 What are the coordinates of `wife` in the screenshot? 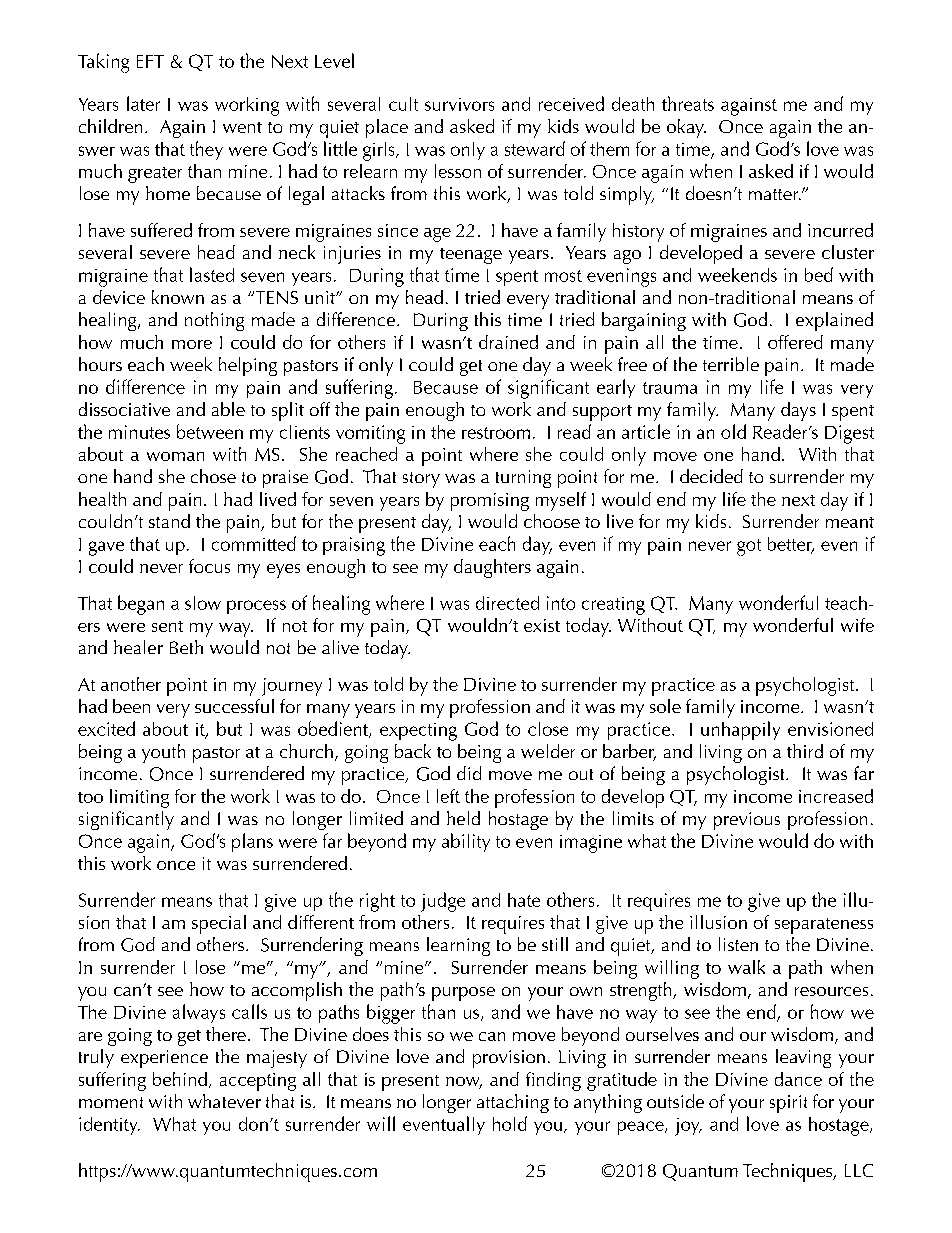 It's located at (857, 625).
